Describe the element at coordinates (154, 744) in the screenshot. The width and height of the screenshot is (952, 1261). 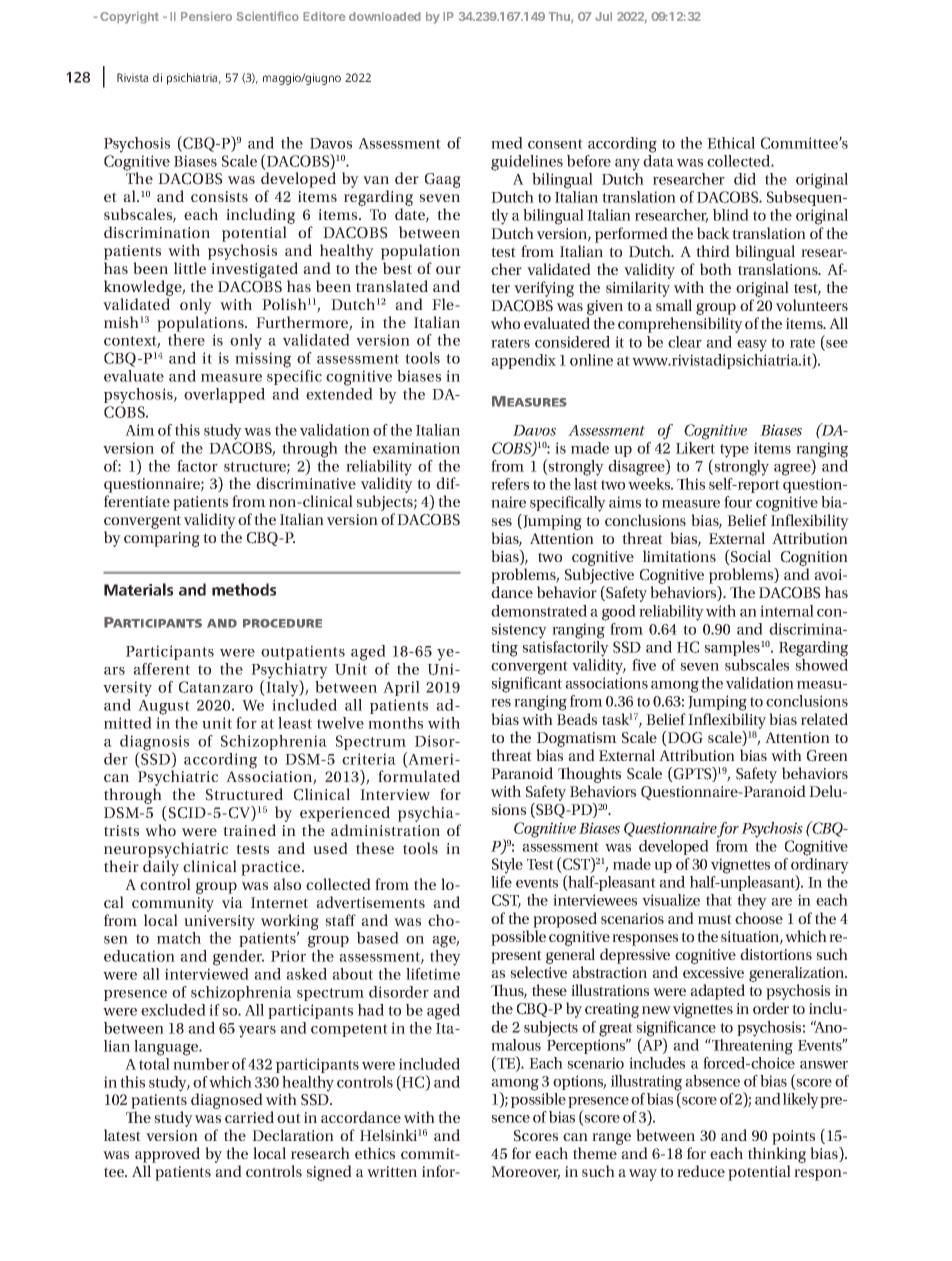
I see `diagnosis` at that location.
